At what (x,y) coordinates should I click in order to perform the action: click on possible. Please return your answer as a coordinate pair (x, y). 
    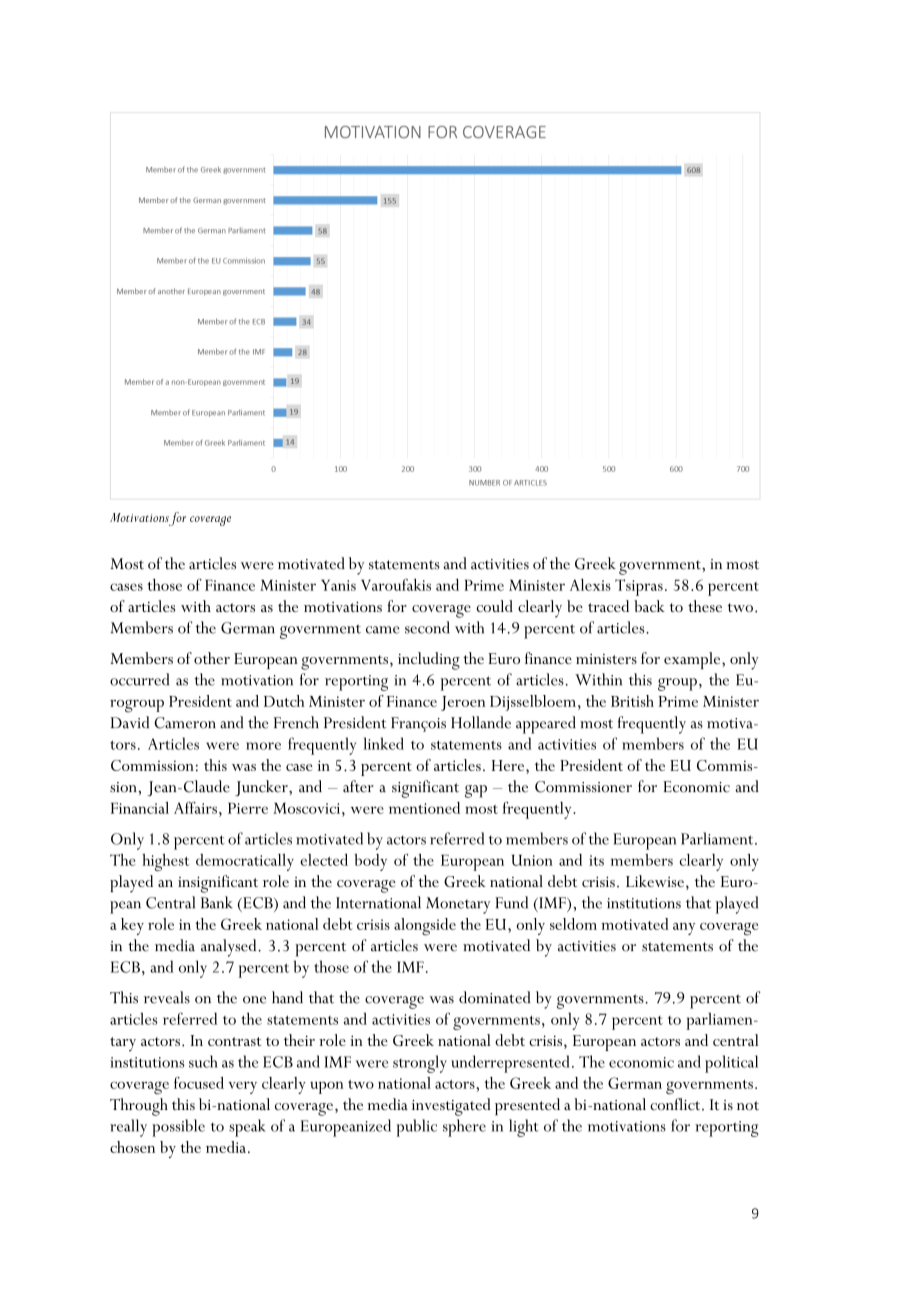
    Looking at the image, I should click on (178, 1128).
